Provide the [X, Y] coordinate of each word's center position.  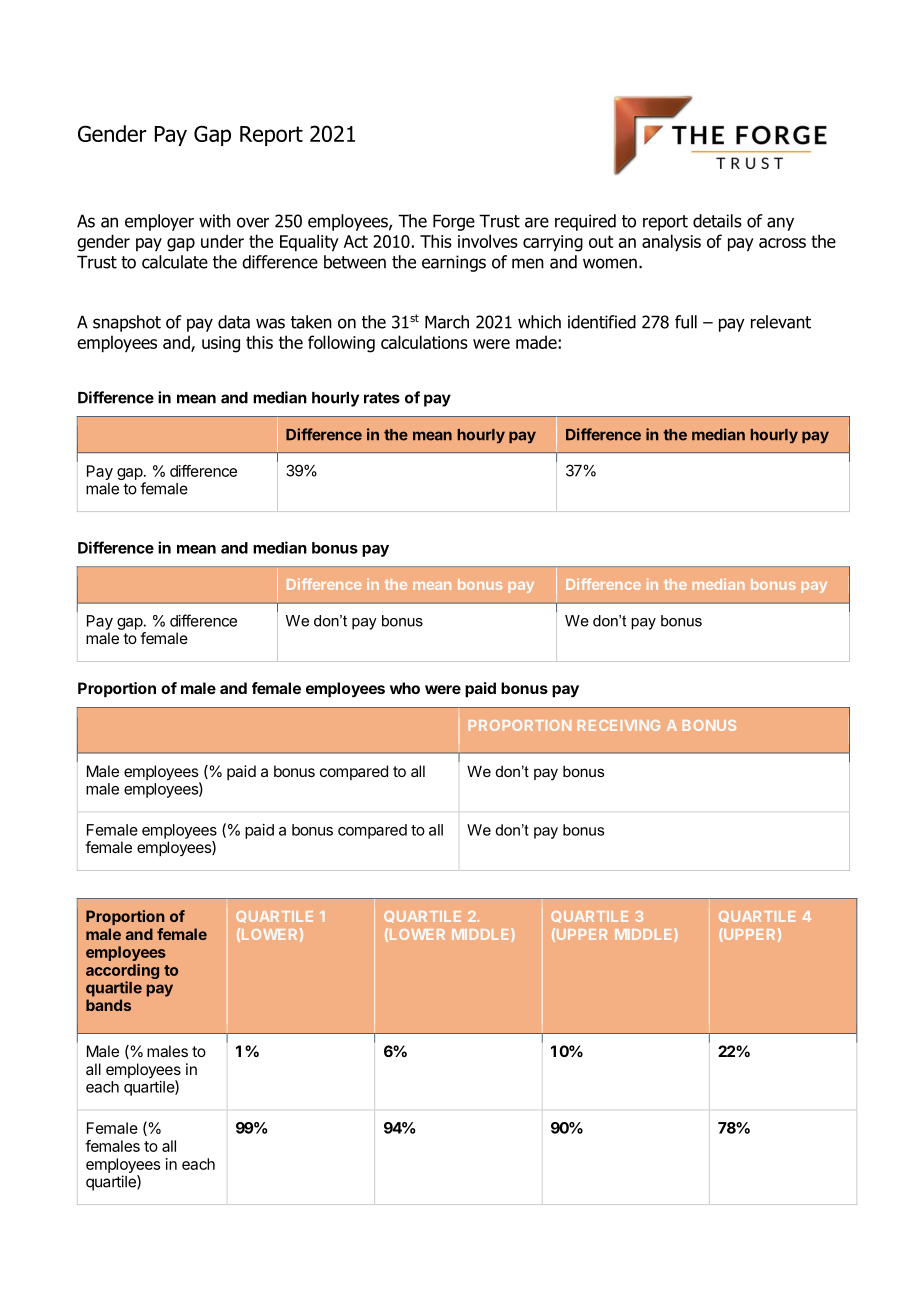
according [122, 973]
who [405, 688]
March [447, 322]
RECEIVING [619, 725]
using [221, 344]
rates [382, 398]
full [686, 322]
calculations [424, 342]
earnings [454, 263]
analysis [671, 243]
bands [108, 1005]
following [341, 344]
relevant [781, 322]
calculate [175, 262]
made [537, 342]
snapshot [127, 323]
